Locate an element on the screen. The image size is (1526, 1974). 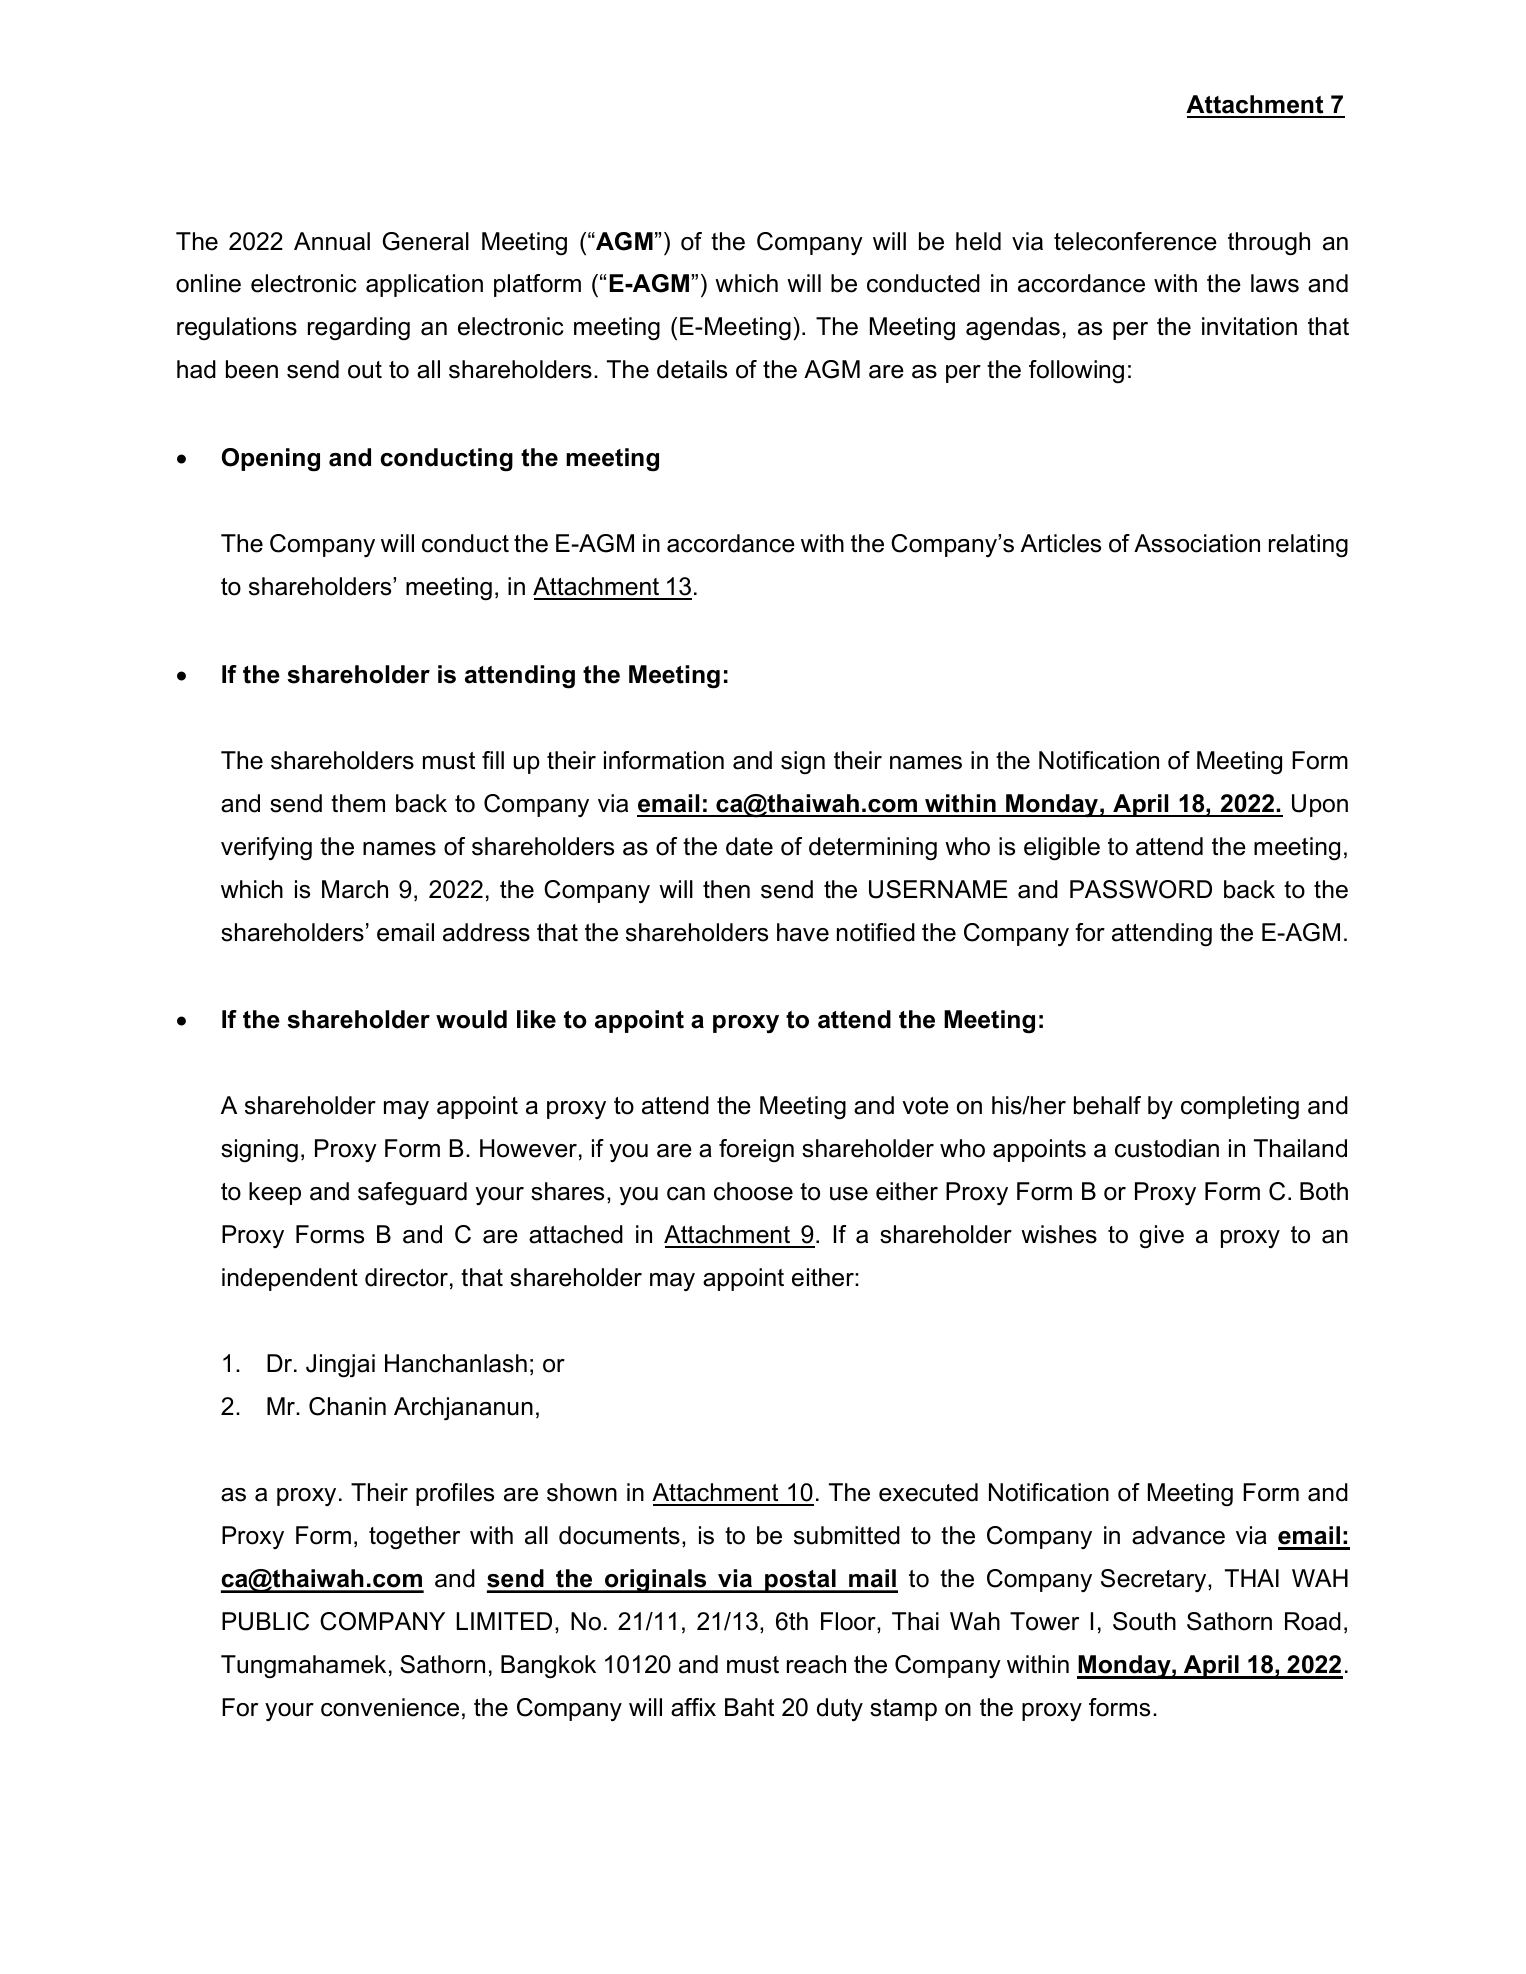
fill is located at coordinates (493, 760).
